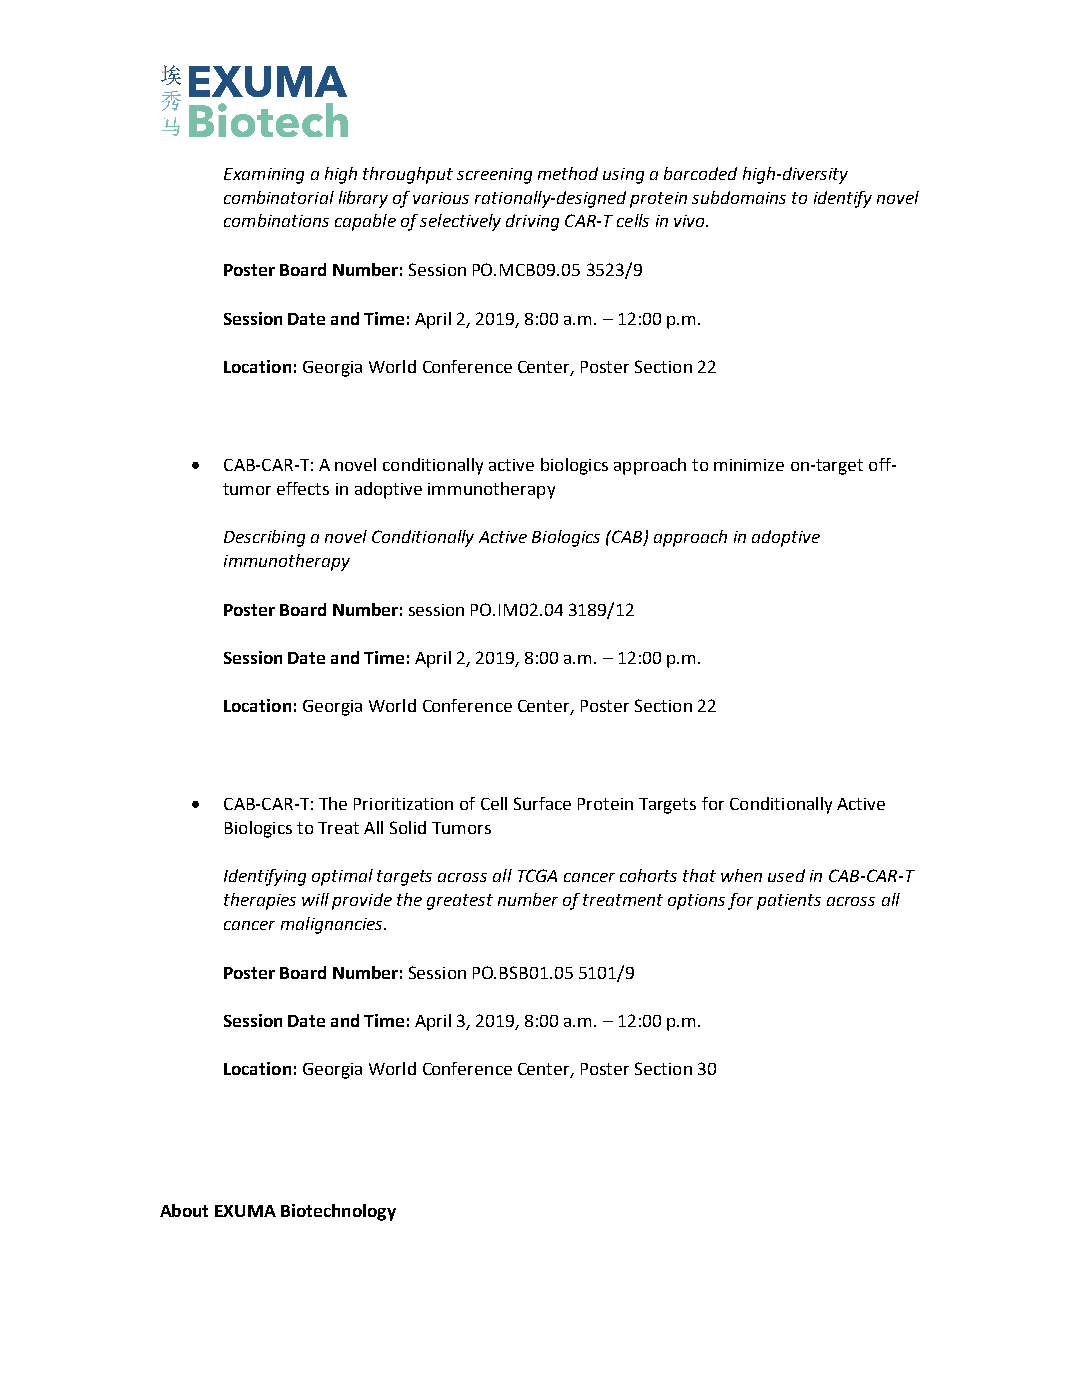  What do you see at coordinates (749, 465) in the screenshot?
I see `minimize` at bounding box center [749, 465].
